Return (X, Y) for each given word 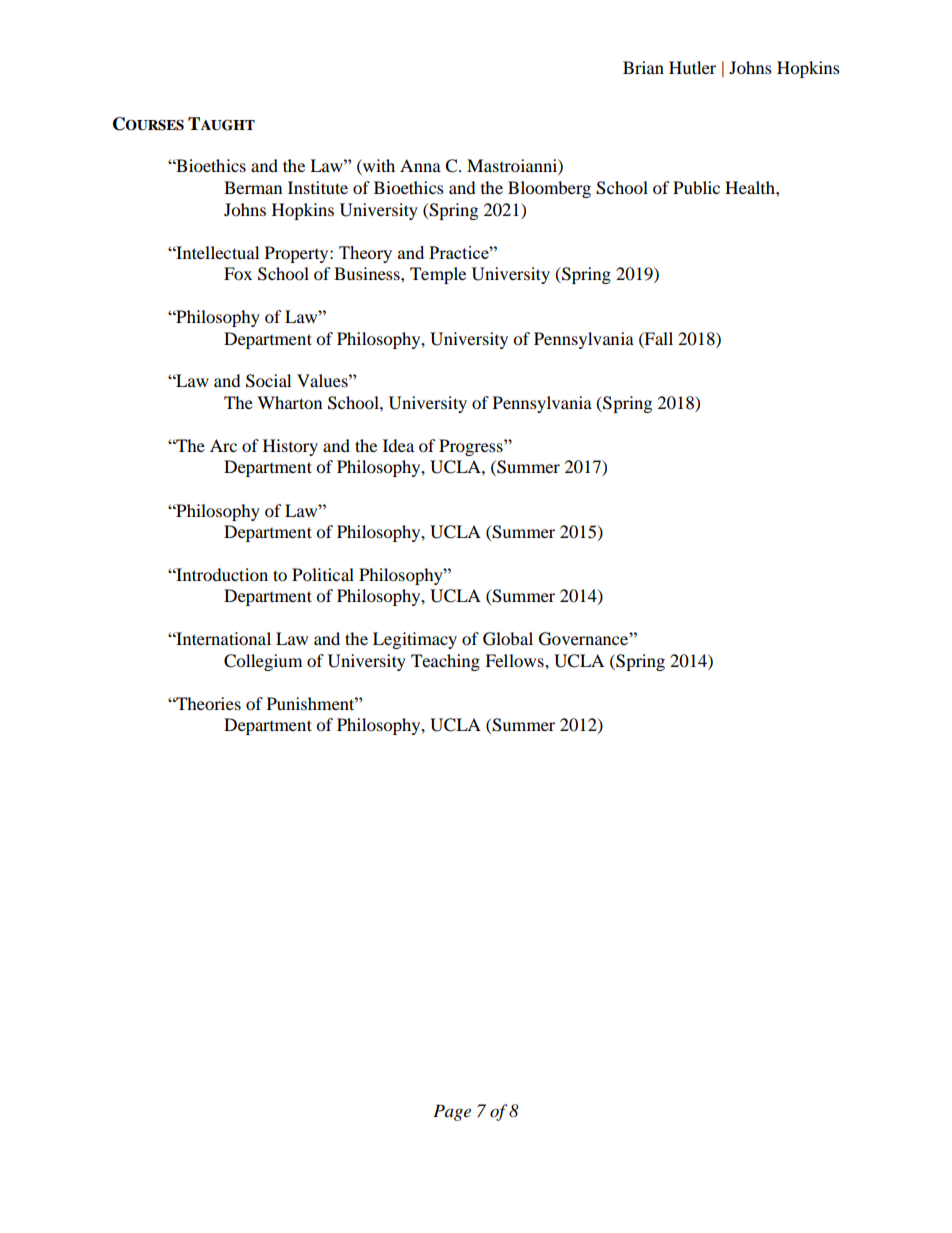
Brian (643, 67)
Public (696, 187)
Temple (438, 275)
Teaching (445, 662)
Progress (472, 447)
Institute (318, 187)
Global (508, 639)
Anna (420, 165)
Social (268, 381)
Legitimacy (415, 640)
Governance (584, 639)
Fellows (515, 660)
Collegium (263, 662)
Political (323, 574)
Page (452, 1112)
